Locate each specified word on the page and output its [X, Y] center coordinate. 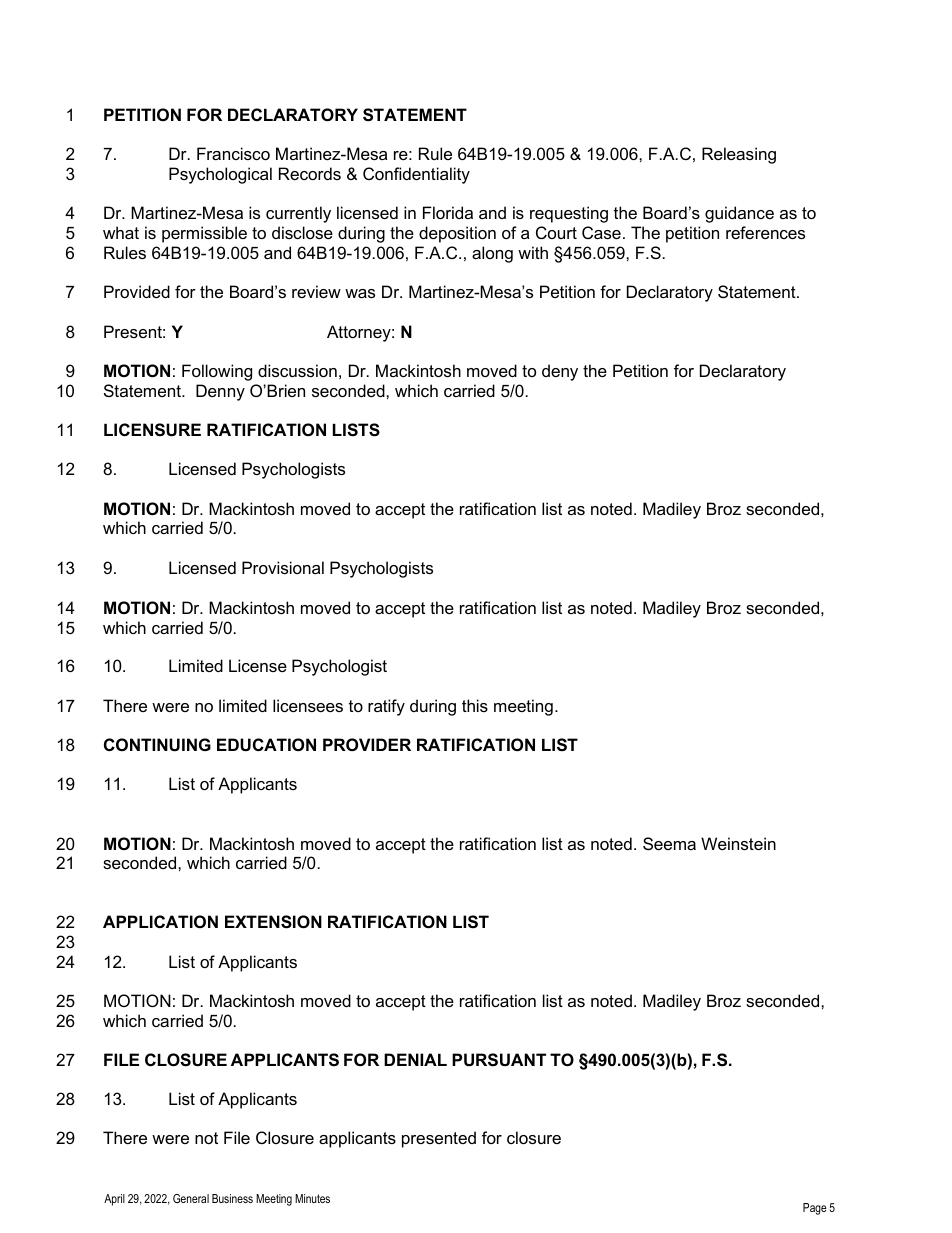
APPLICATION [160, 921]
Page [815, 1209]
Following [217, 372]
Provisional [283, 567]
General [191, 1198]
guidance [739, 214]
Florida [448, 212]
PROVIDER [367, 744]
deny [560, 372]
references [765, 232]
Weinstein [738, 843]
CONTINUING [157, 744]
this [475, 705]
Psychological [220, 175]
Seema [669, 843]
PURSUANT [499, 1060]
